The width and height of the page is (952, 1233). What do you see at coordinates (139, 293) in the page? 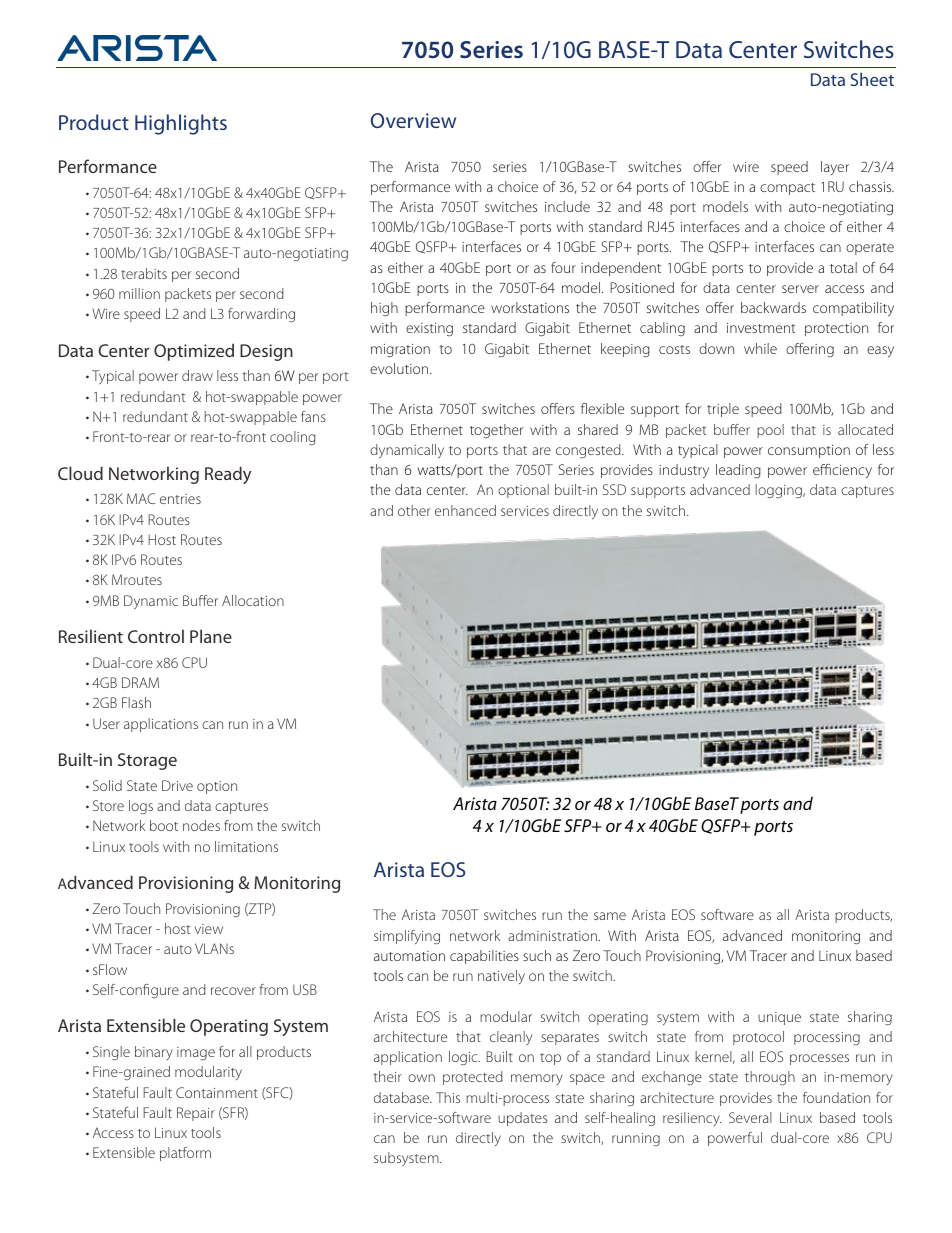
I see `million` at bounding box center [139, 293].
